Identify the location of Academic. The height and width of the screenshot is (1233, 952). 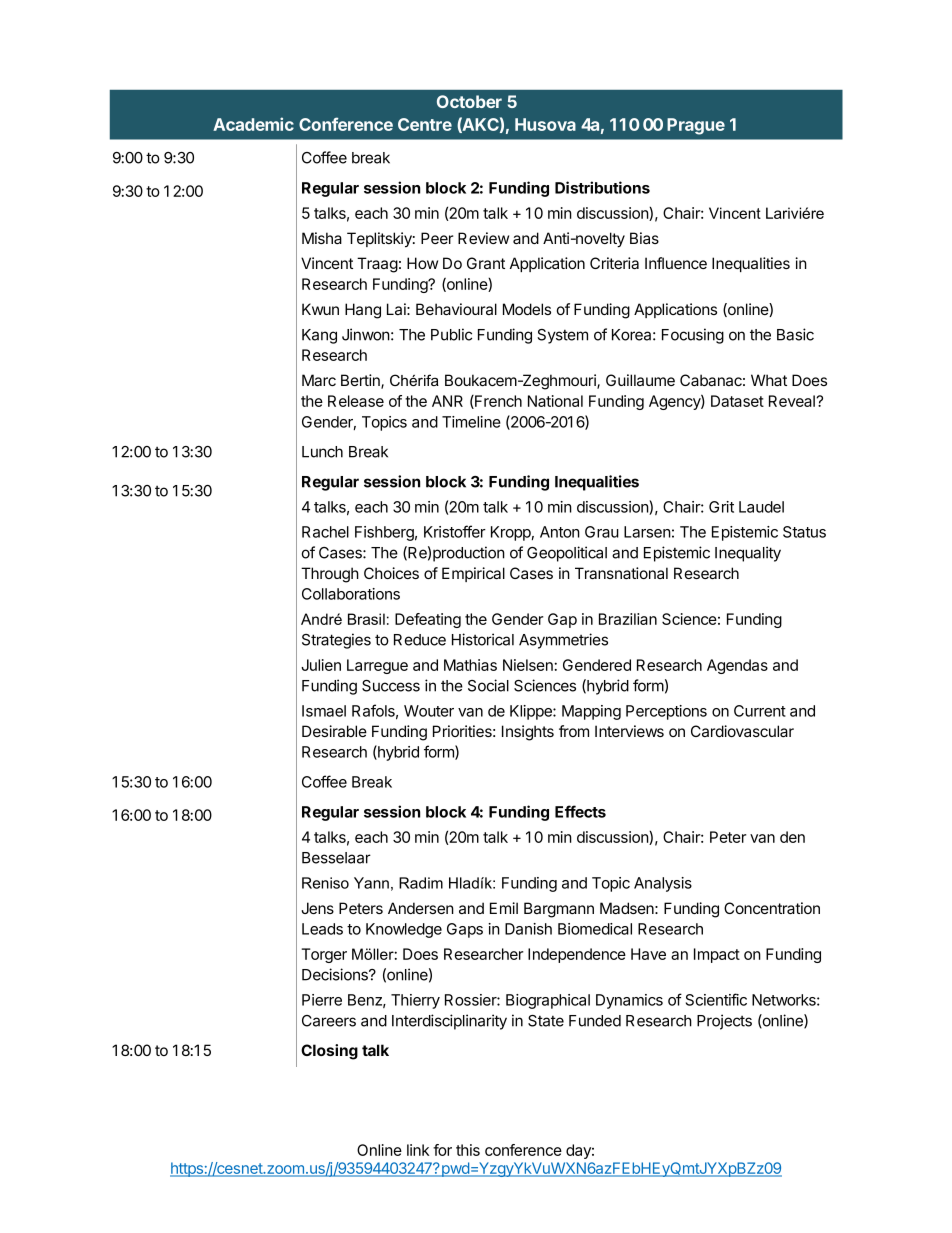
(253, 124).
